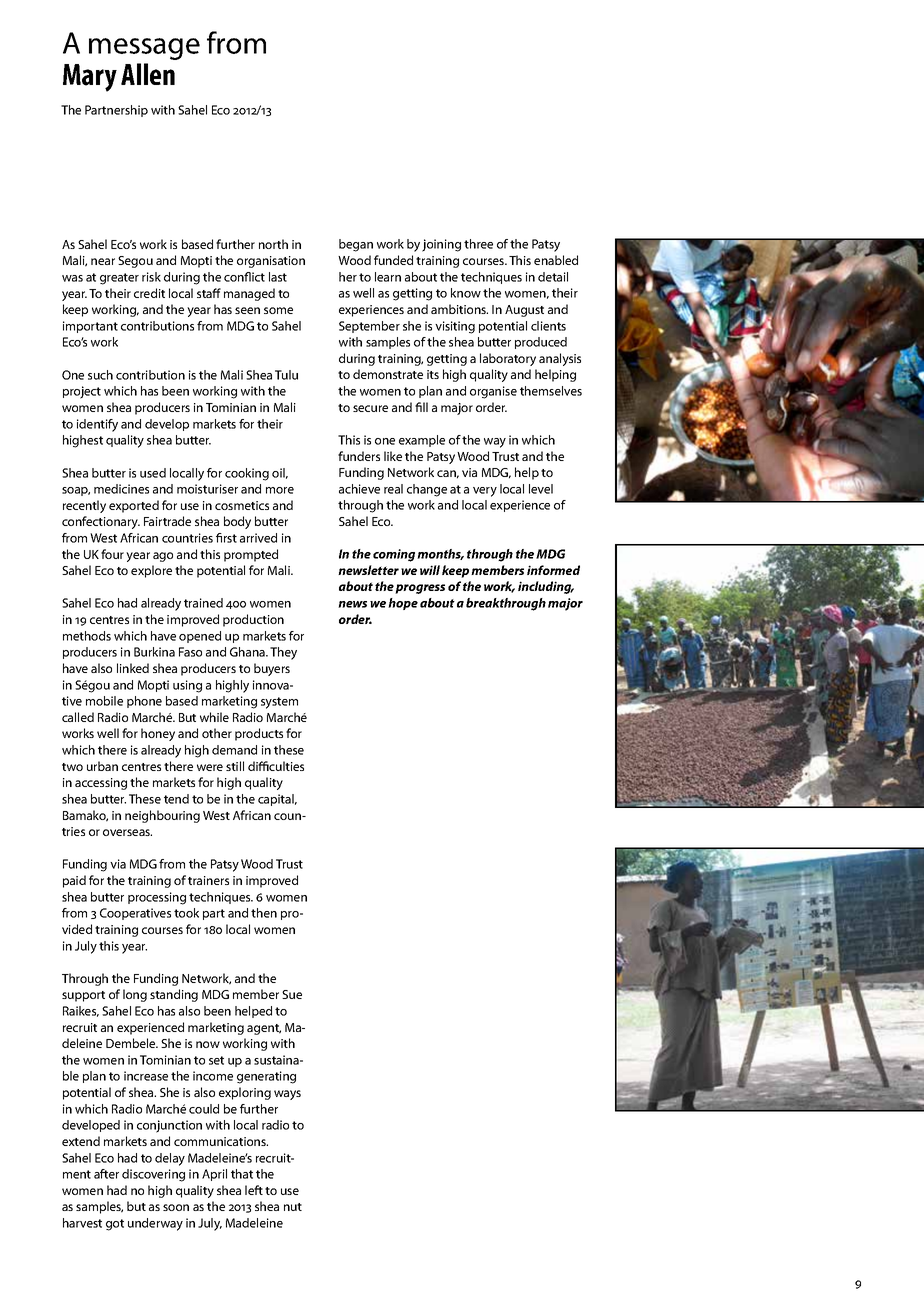  I want to click on very, so click(485, 492).
